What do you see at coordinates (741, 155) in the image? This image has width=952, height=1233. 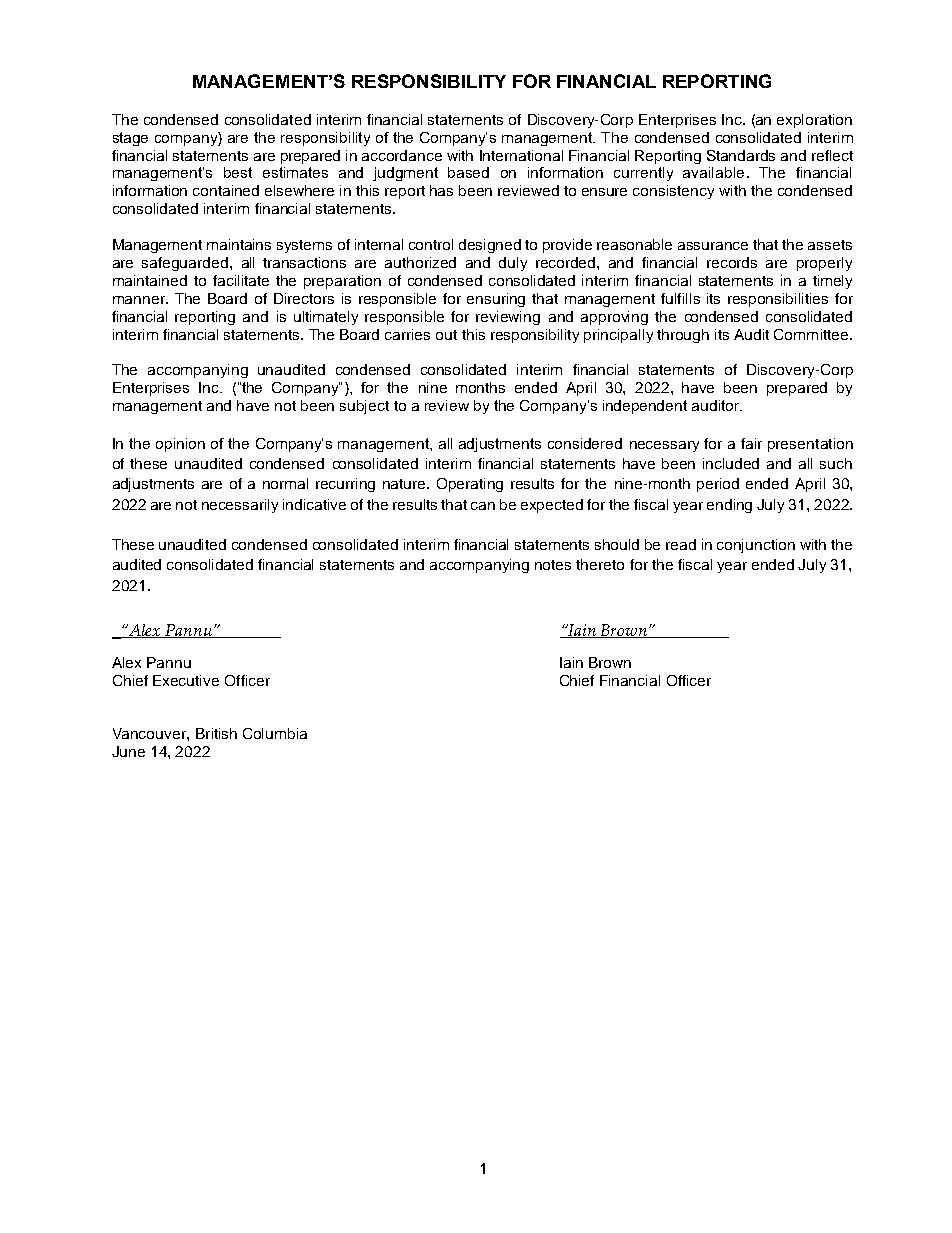 I see `Standards` at bounding box center [741, 155].
